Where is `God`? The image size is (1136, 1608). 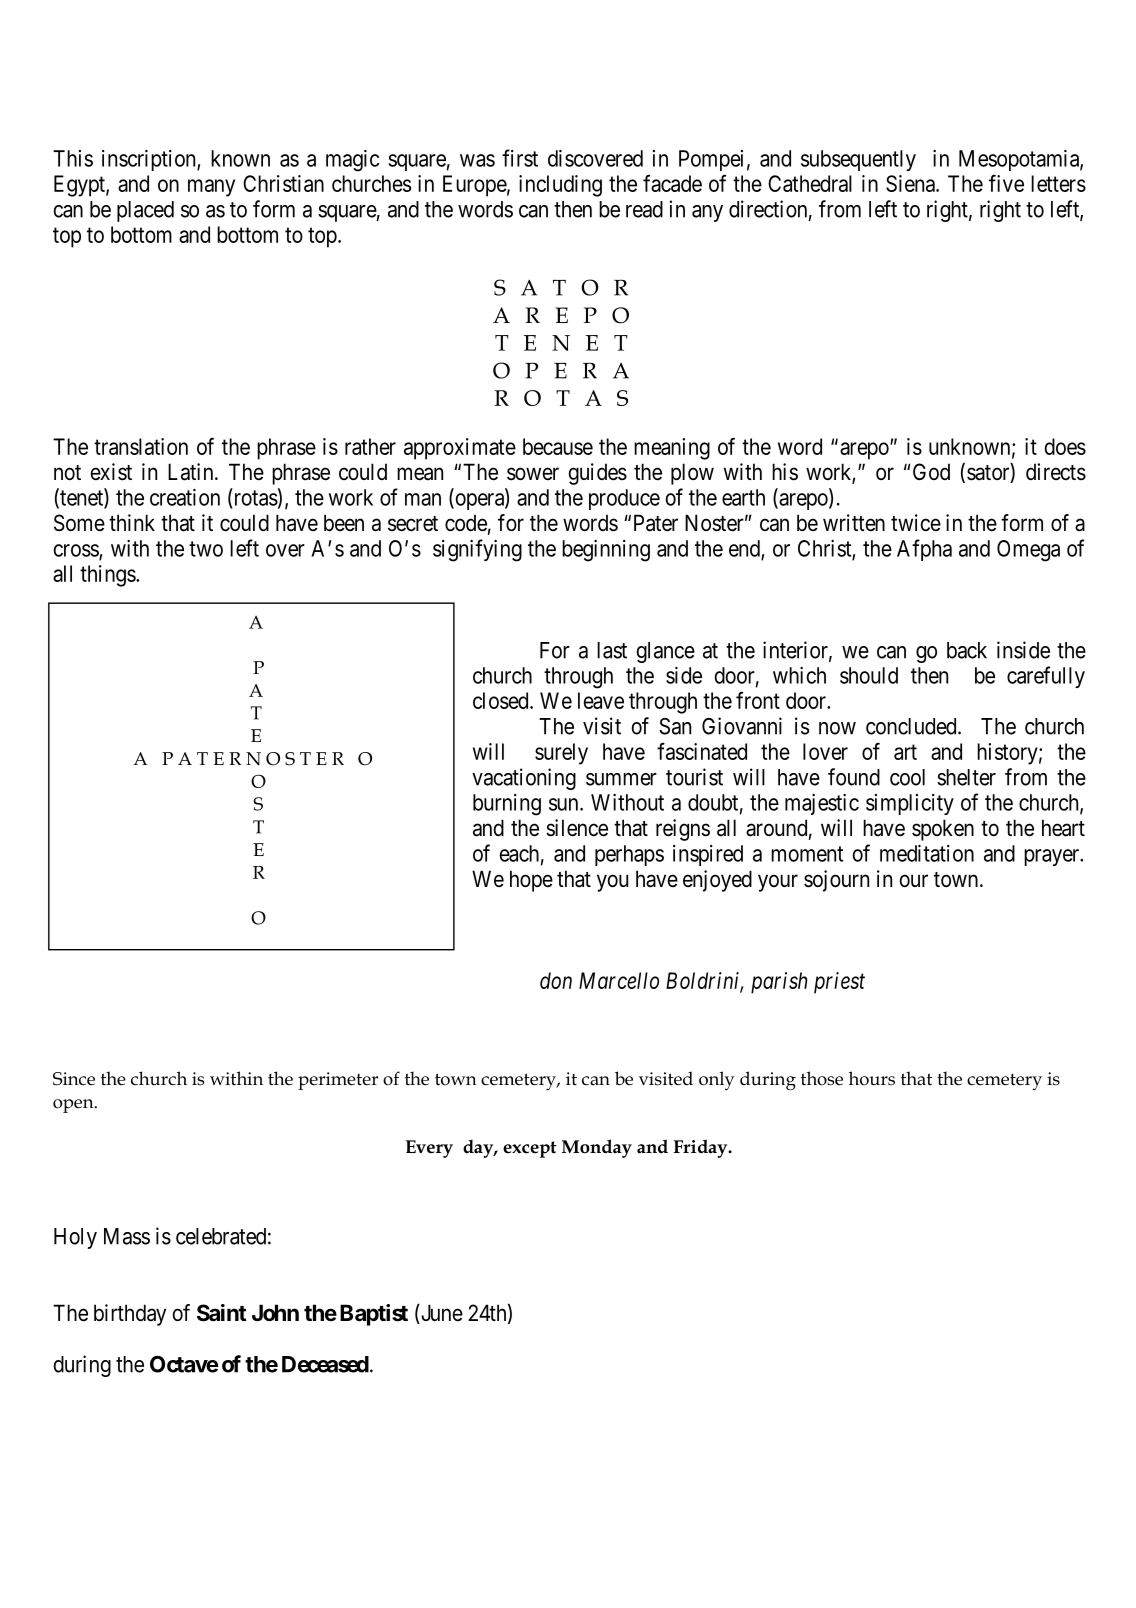 God is located at coordinates (931, 471).
